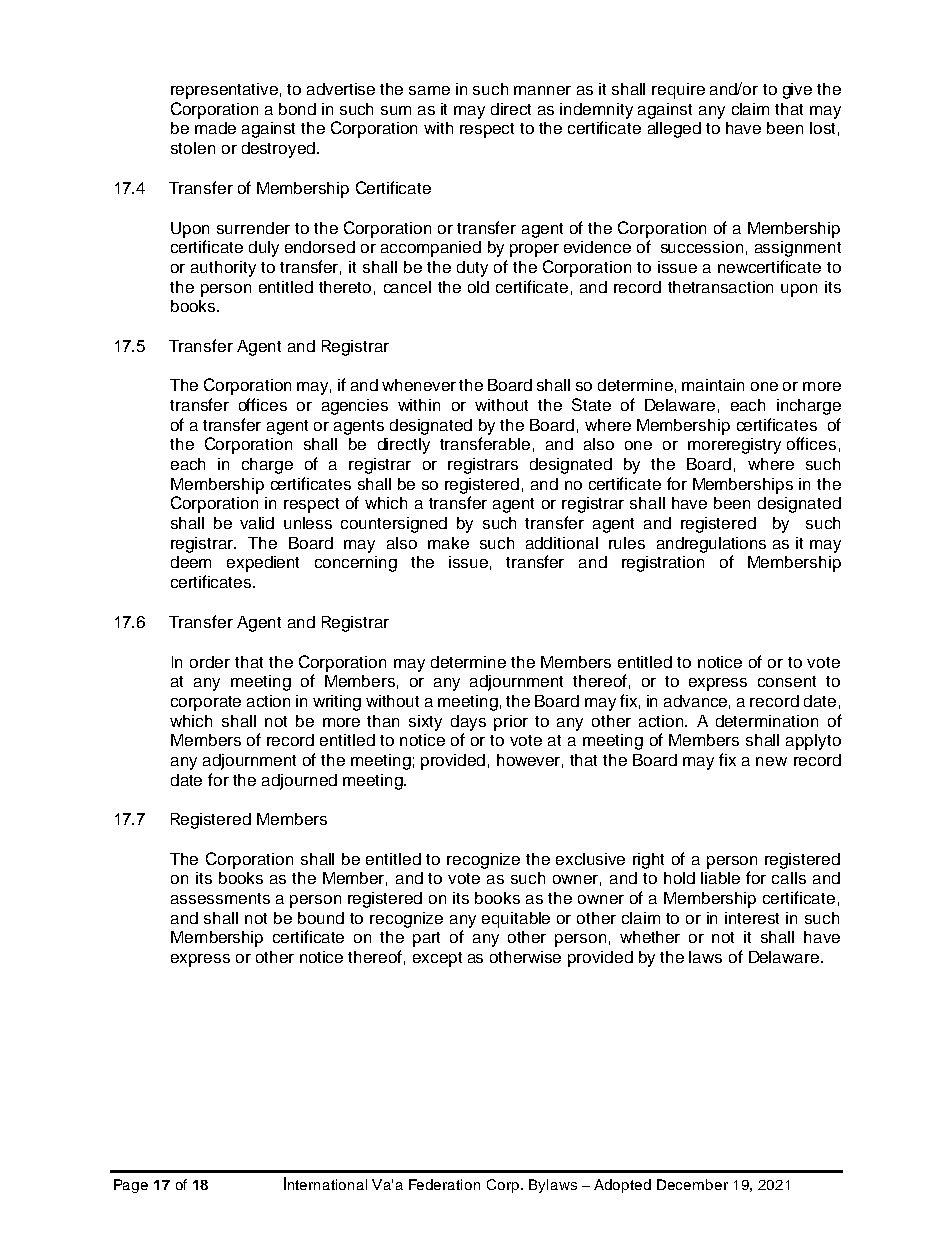  What do you see at coordinates (131, 1186) in the page?
I see `Page` at bounding box center [131, 1186].
